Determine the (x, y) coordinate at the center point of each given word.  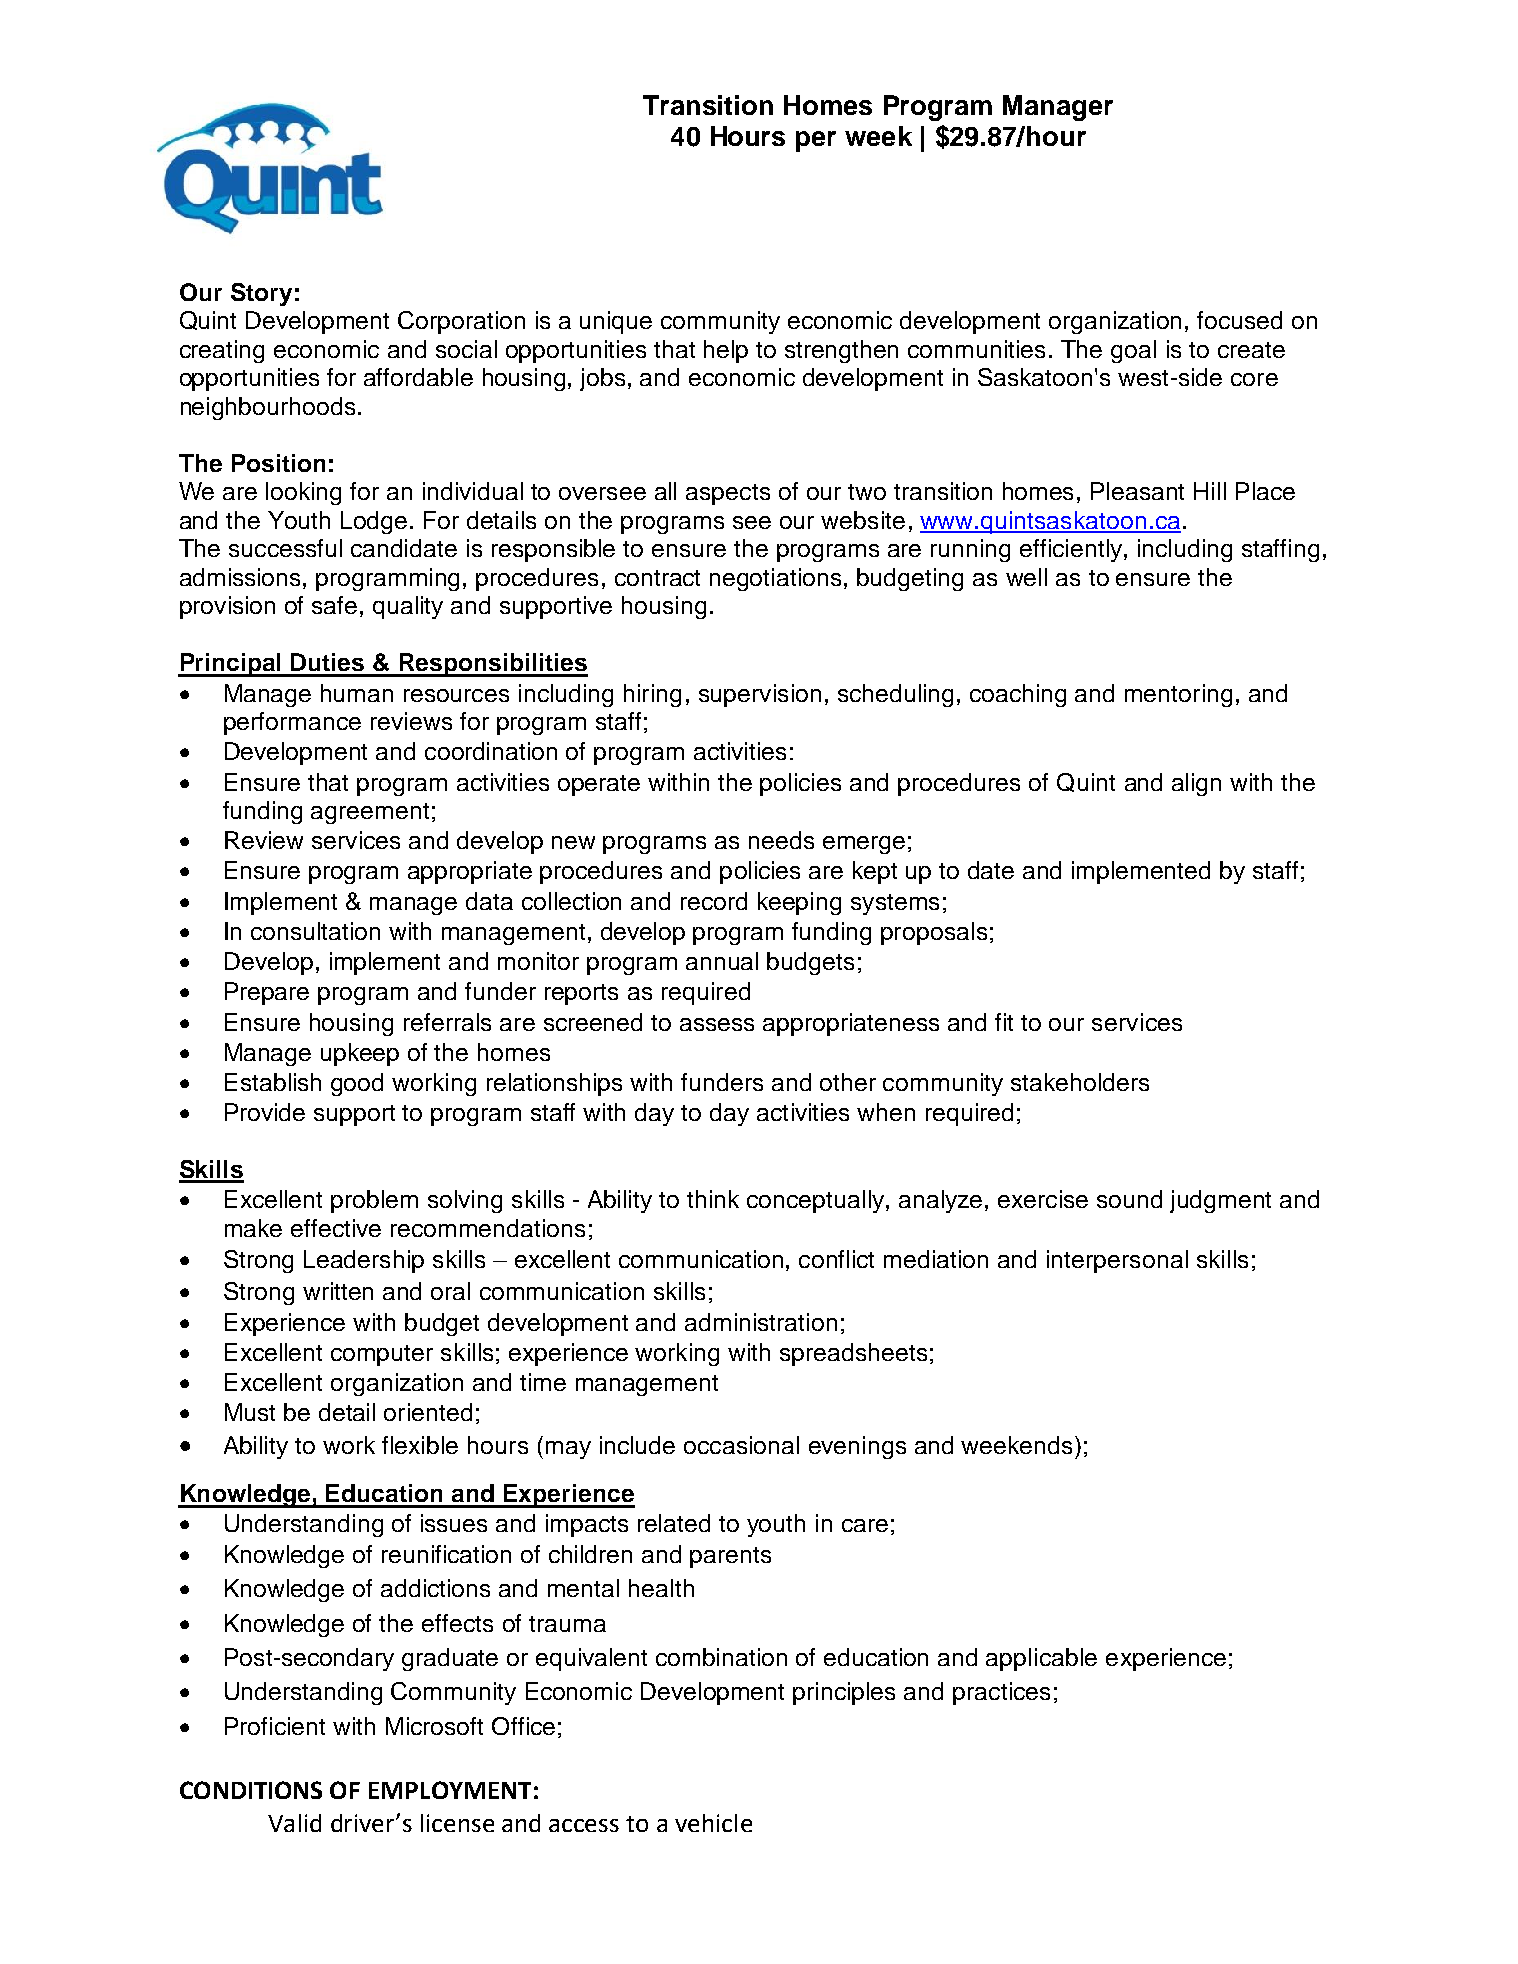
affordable (418, 377)
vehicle (713, 1823)
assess (717, 1024)
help (726, 351)
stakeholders (1080, 1082)
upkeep (360, 1054)
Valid (294, 1823)
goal (1133, 351)
